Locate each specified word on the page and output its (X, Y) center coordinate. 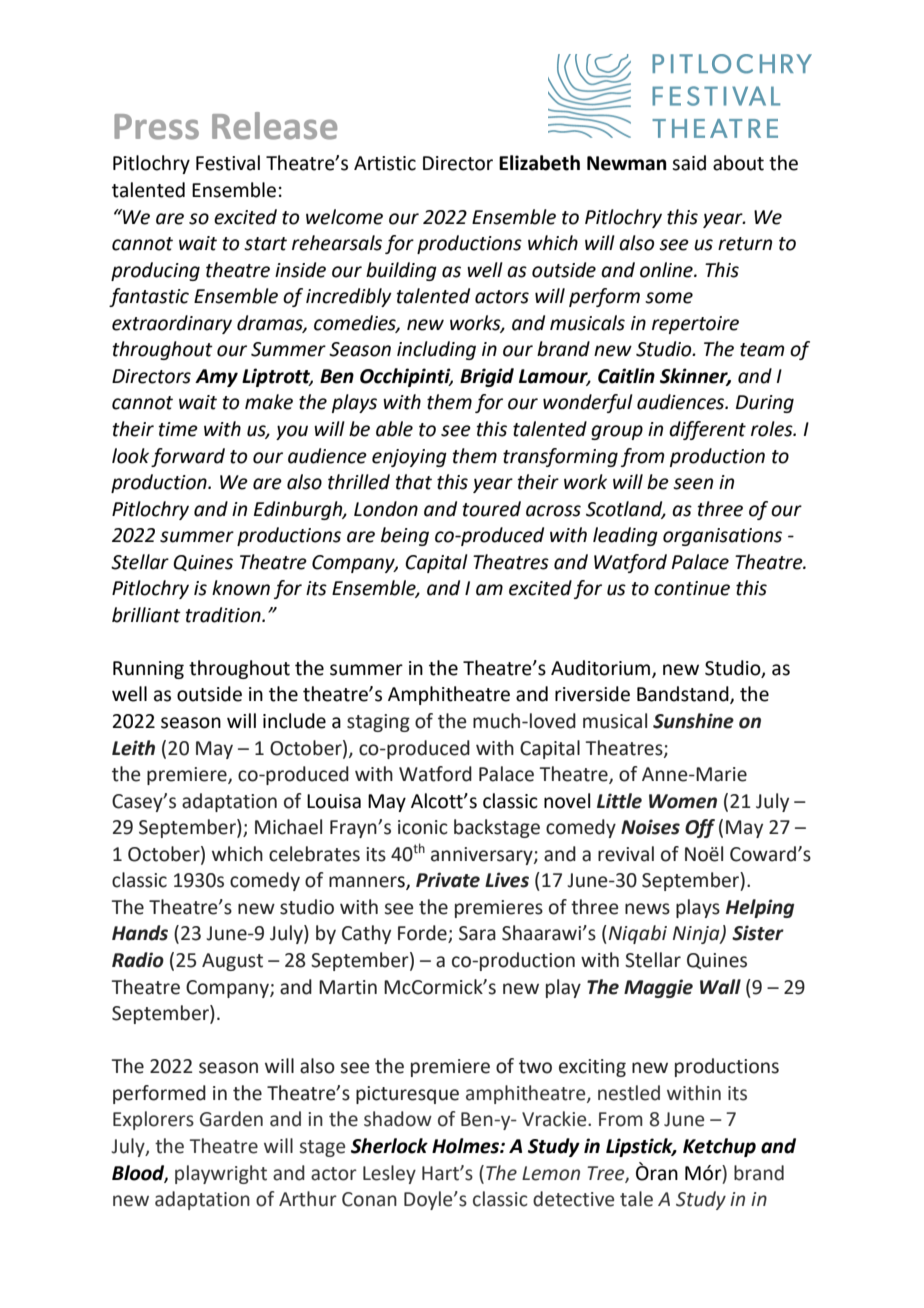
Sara (477, 933)
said (689, 163)
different (707, 430)
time (178, 429)
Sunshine (693, 721)
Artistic (385, 163)
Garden (231, 1119)
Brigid (487, 377)
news (647, 909)
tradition (224, 615)
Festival (228, 163)
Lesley (389, 1174)
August (232, 962)
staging (378, 723)
